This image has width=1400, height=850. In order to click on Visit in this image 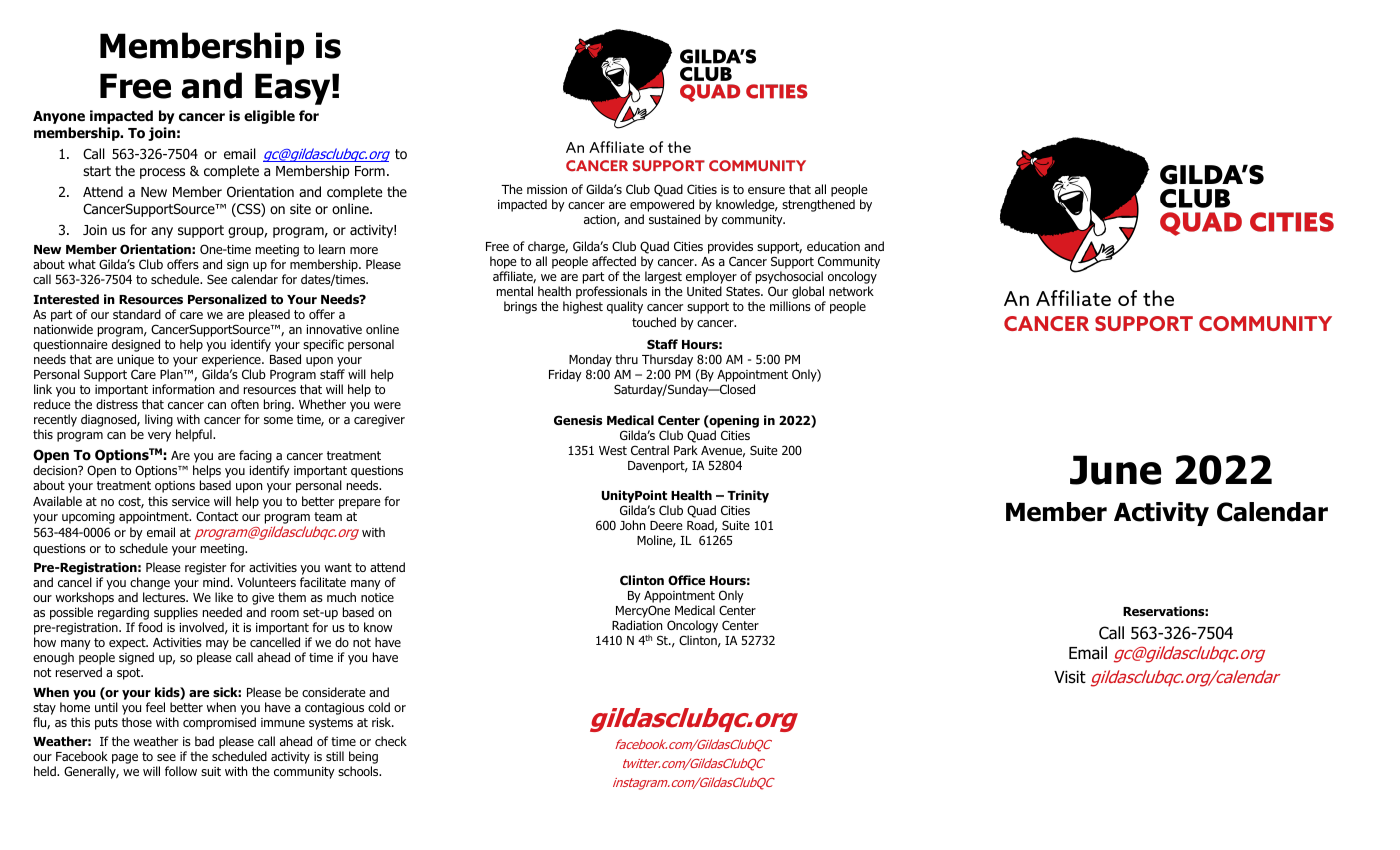, I will do `click(1070, 677)`.
